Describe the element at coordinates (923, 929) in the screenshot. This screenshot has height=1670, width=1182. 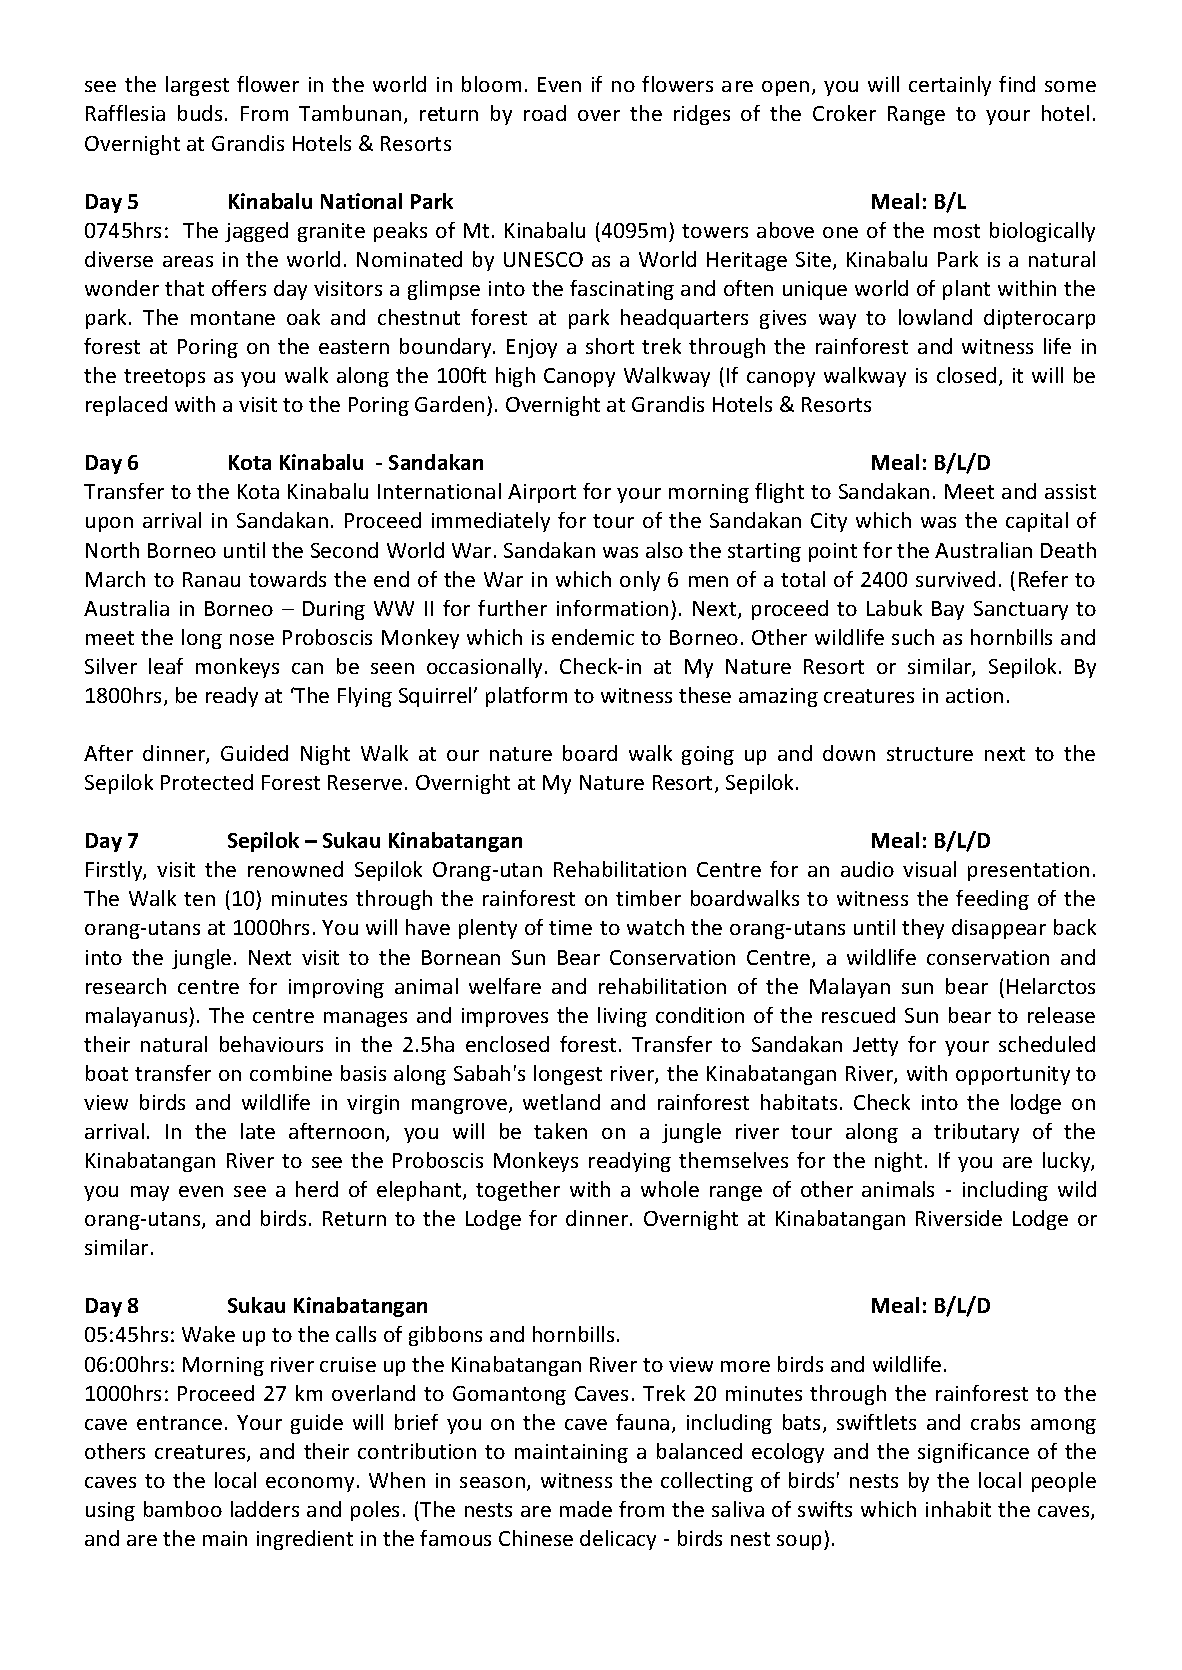
I see `they` at that location.
